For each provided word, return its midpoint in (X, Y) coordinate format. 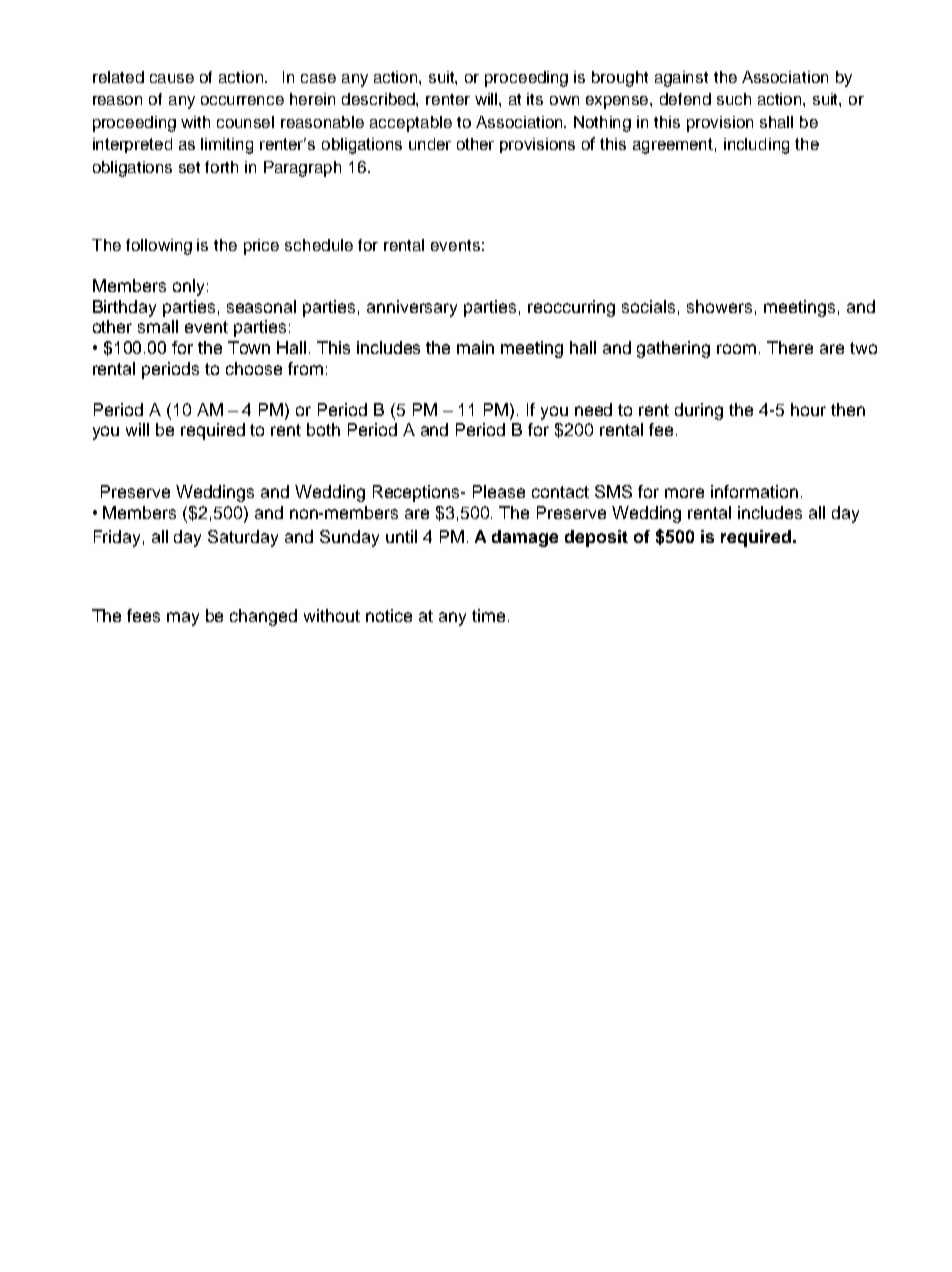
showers (719, 306)
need (593, 409)
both (323, 429)
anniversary (412, 308)
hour (808, 409)
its (535, 99)
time (488, 615)
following (159, 247)
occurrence (242, 100)
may (183, 619)
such (734, 99)
